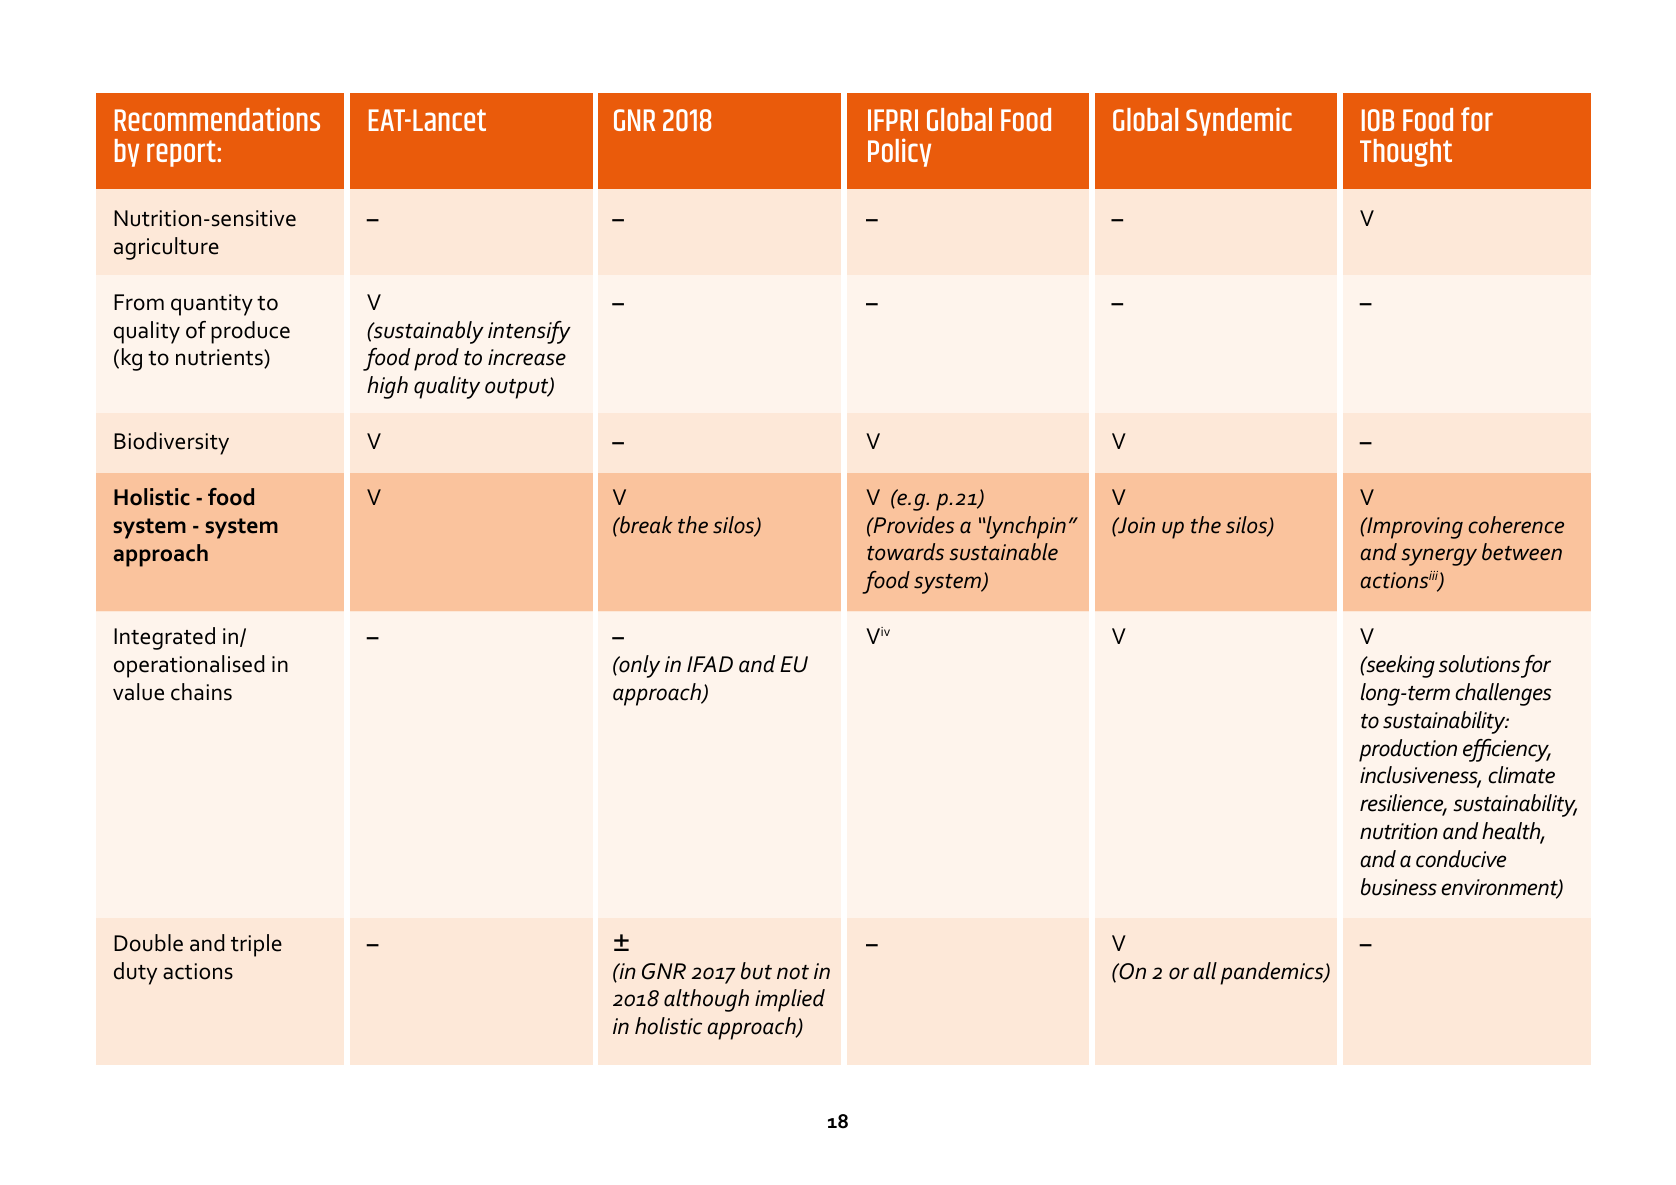  What do you see at coordinates (1507, 750) in the document?
I see `efficiency` at bounding box center [1507, 750].
